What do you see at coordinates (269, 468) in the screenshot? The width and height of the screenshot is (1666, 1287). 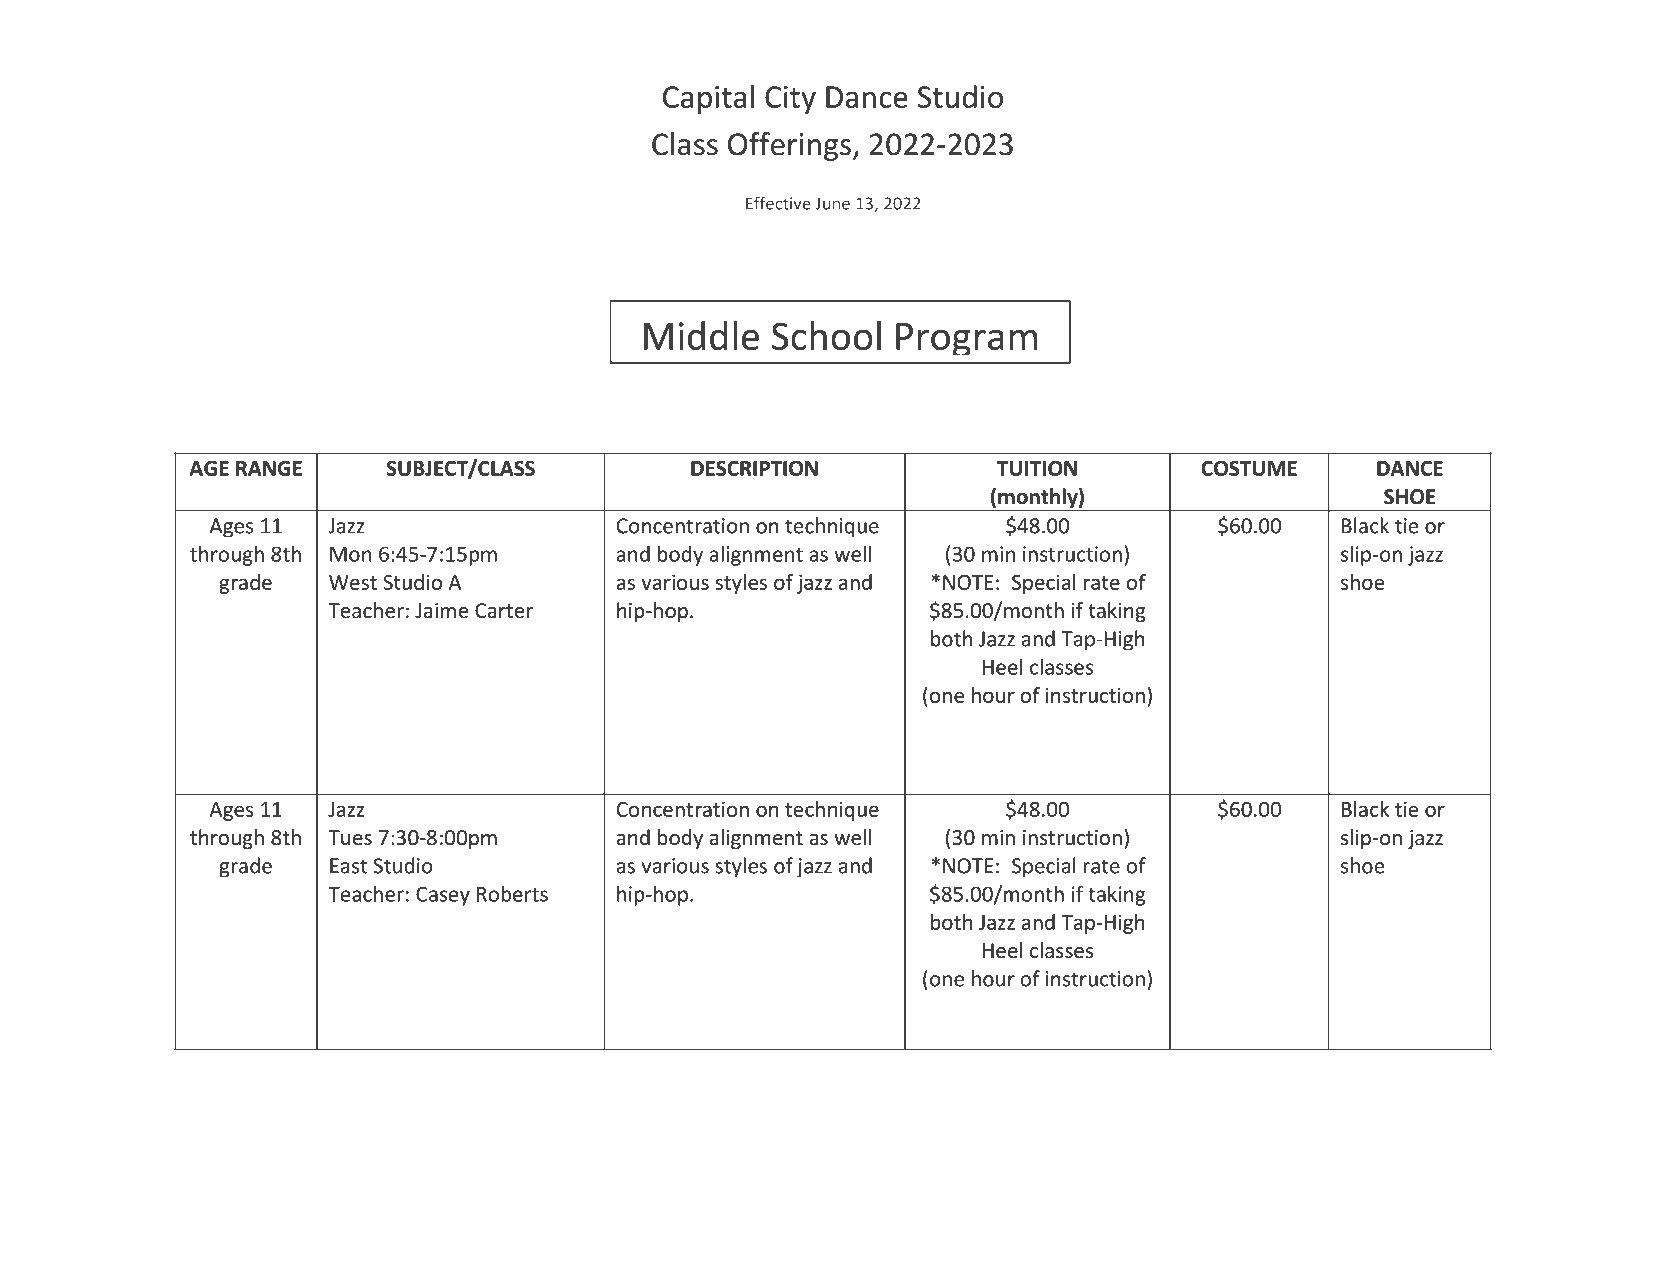 I see `RANGE` at bounding box center [269, 468].
